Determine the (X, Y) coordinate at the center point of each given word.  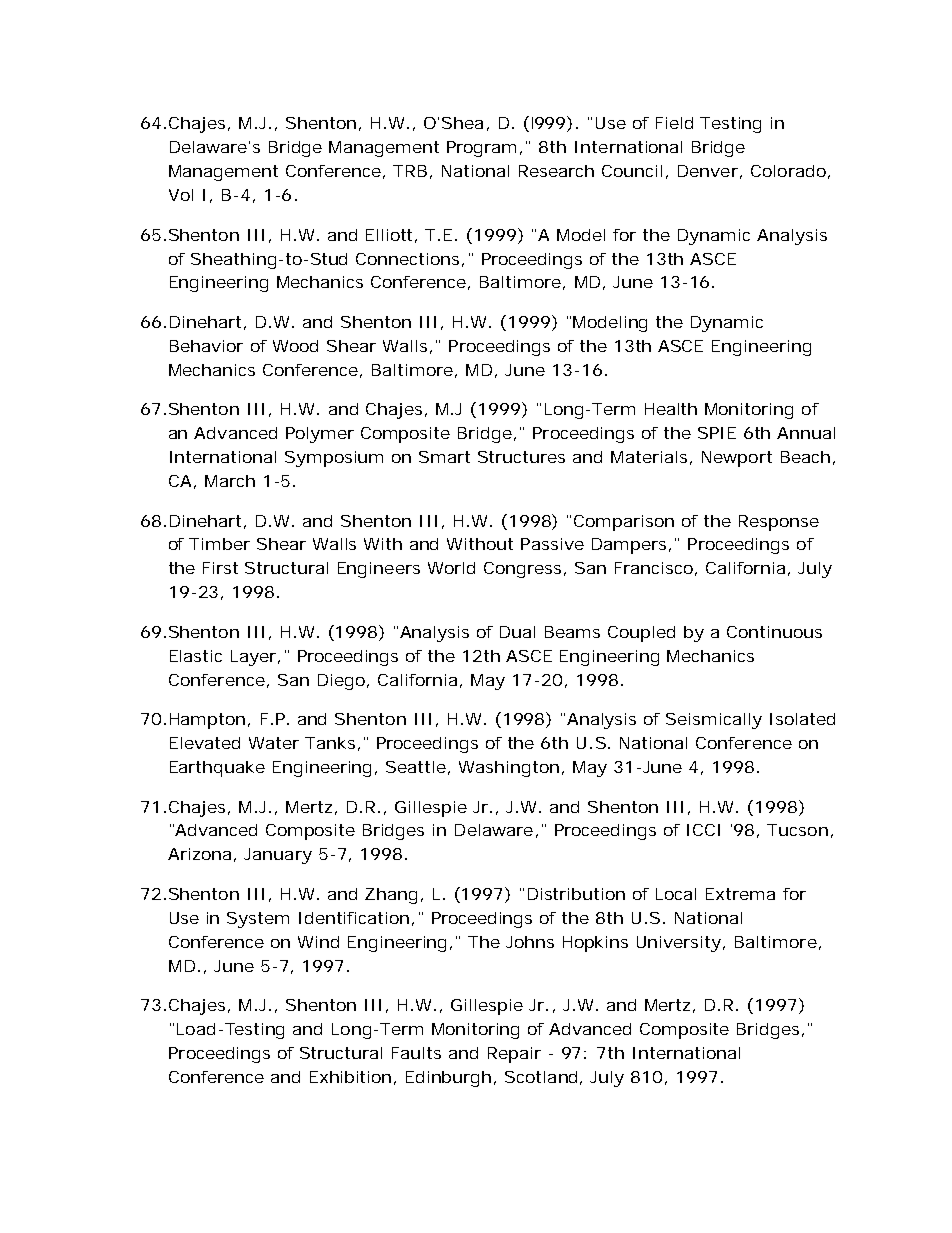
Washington (511, 769)
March (230, 481)
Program (484, 149)
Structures (521, 457)
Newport (737, 459)
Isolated (802, 719)
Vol (181, 195)
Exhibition (353, 1078)
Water (274, 743)
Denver (710, 172)
